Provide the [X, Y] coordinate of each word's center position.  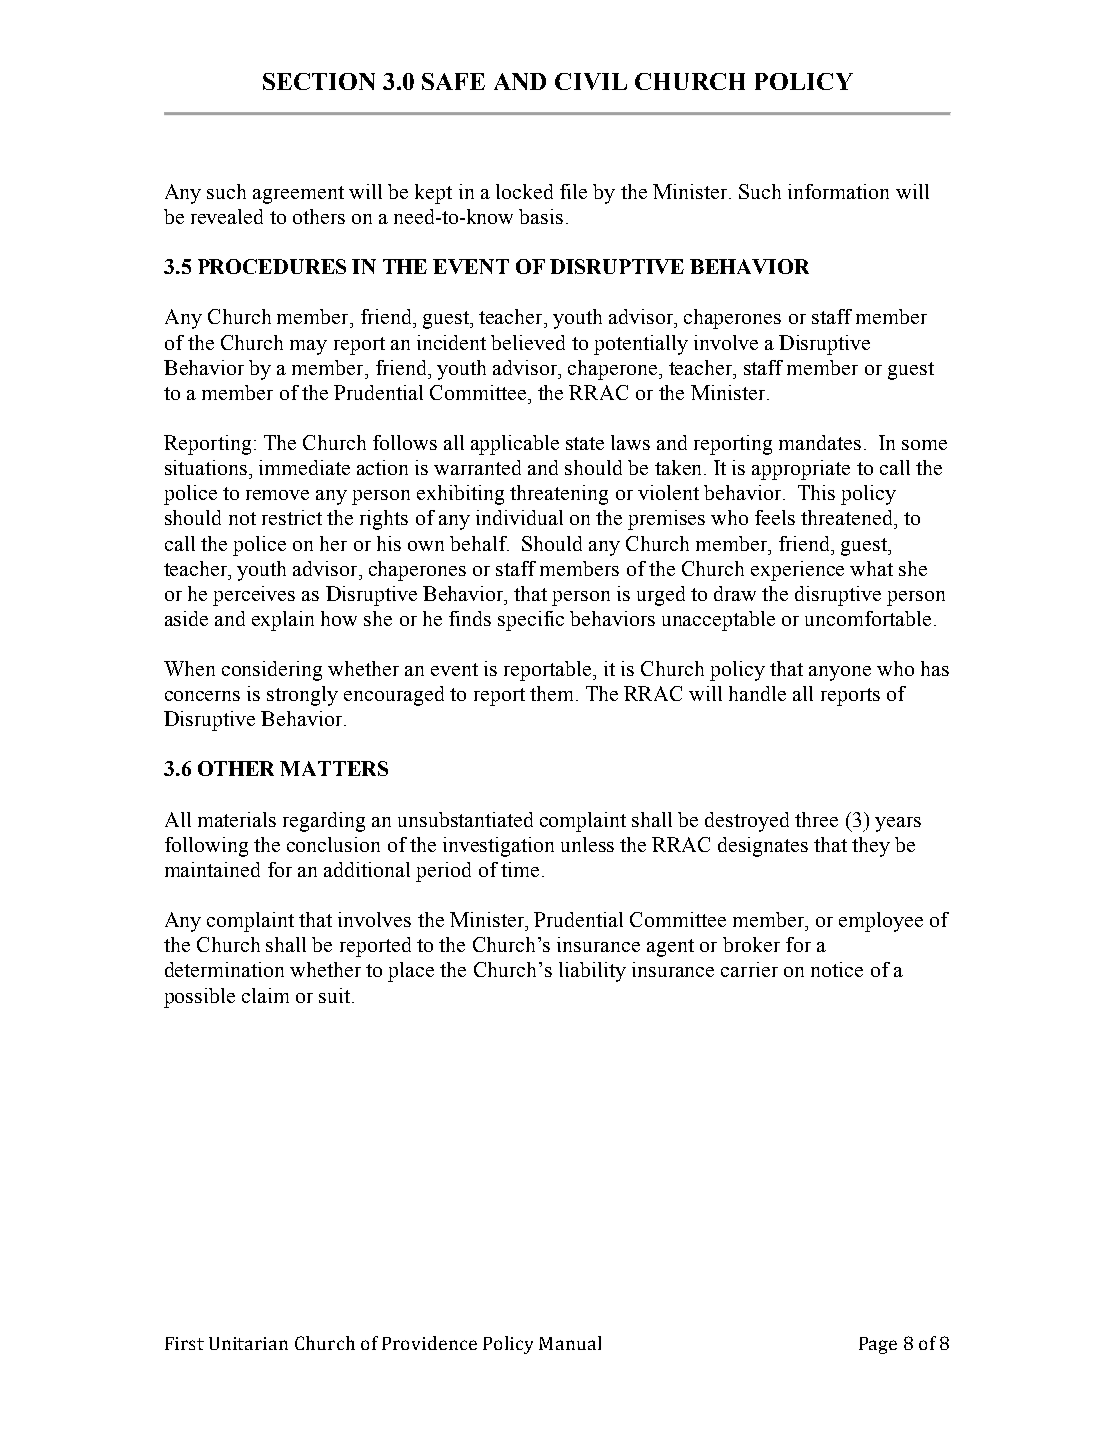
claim [265, 995]
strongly [302, 696]
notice [837, 969]
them [553, 693]
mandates [820, 442]
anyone [840, 673]
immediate [304, 467]
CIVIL [591, 81]
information [838, 191]
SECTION [319, 81]
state [585, 443]
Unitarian [248, 1343]
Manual [570, 1343]
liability [592, 972]
